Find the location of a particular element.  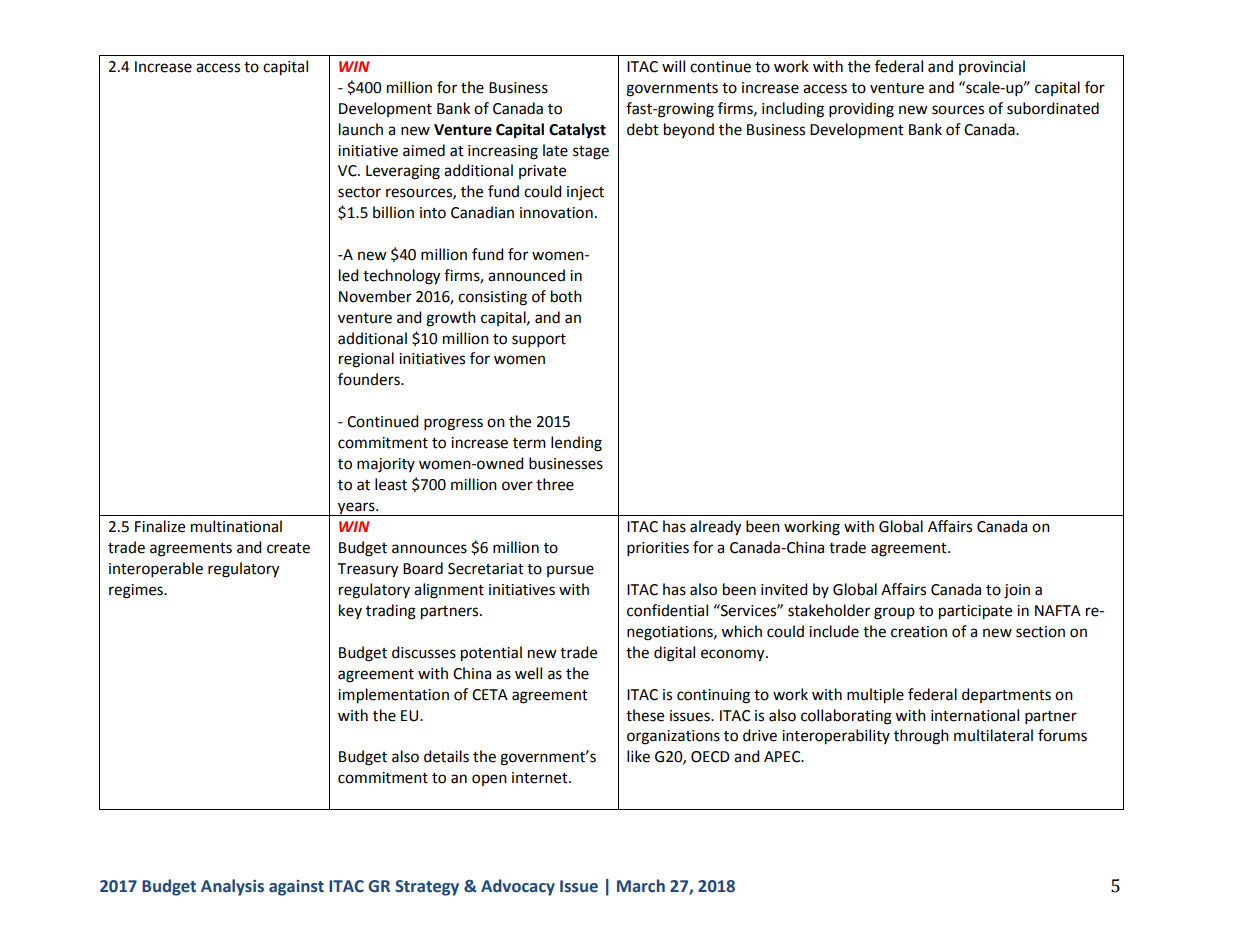

key is located at coordinates (350, 611).
